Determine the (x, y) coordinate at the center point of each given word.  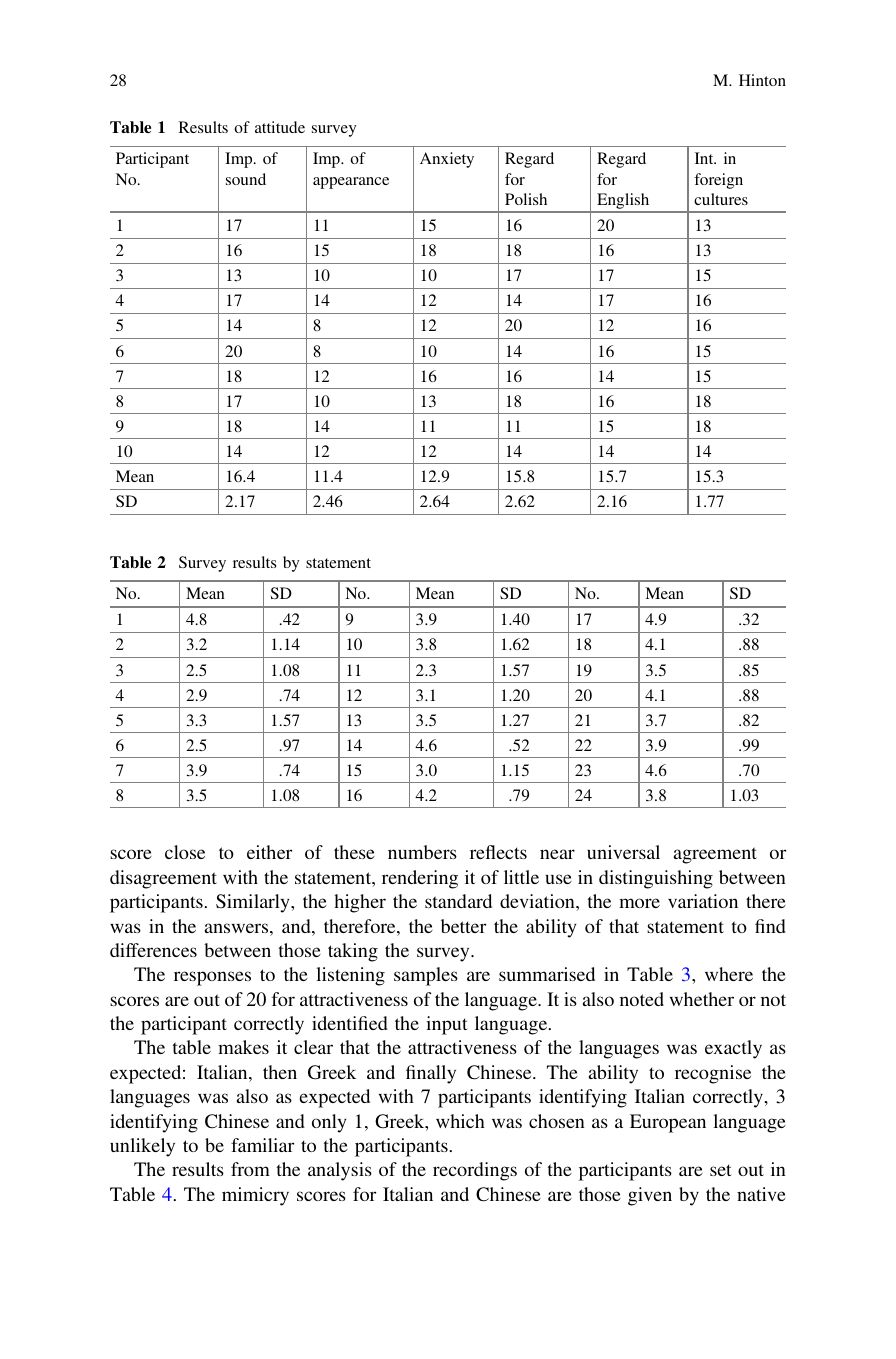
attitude (280, 127)
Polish (526, 199)
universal (623, 852)
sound (246, 179)
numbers (422, 852)
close (185, 852)
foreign (718, 181)
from (250, 1169)
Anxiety (447, 160)
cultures (721, 199)
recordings (475, 1171)
